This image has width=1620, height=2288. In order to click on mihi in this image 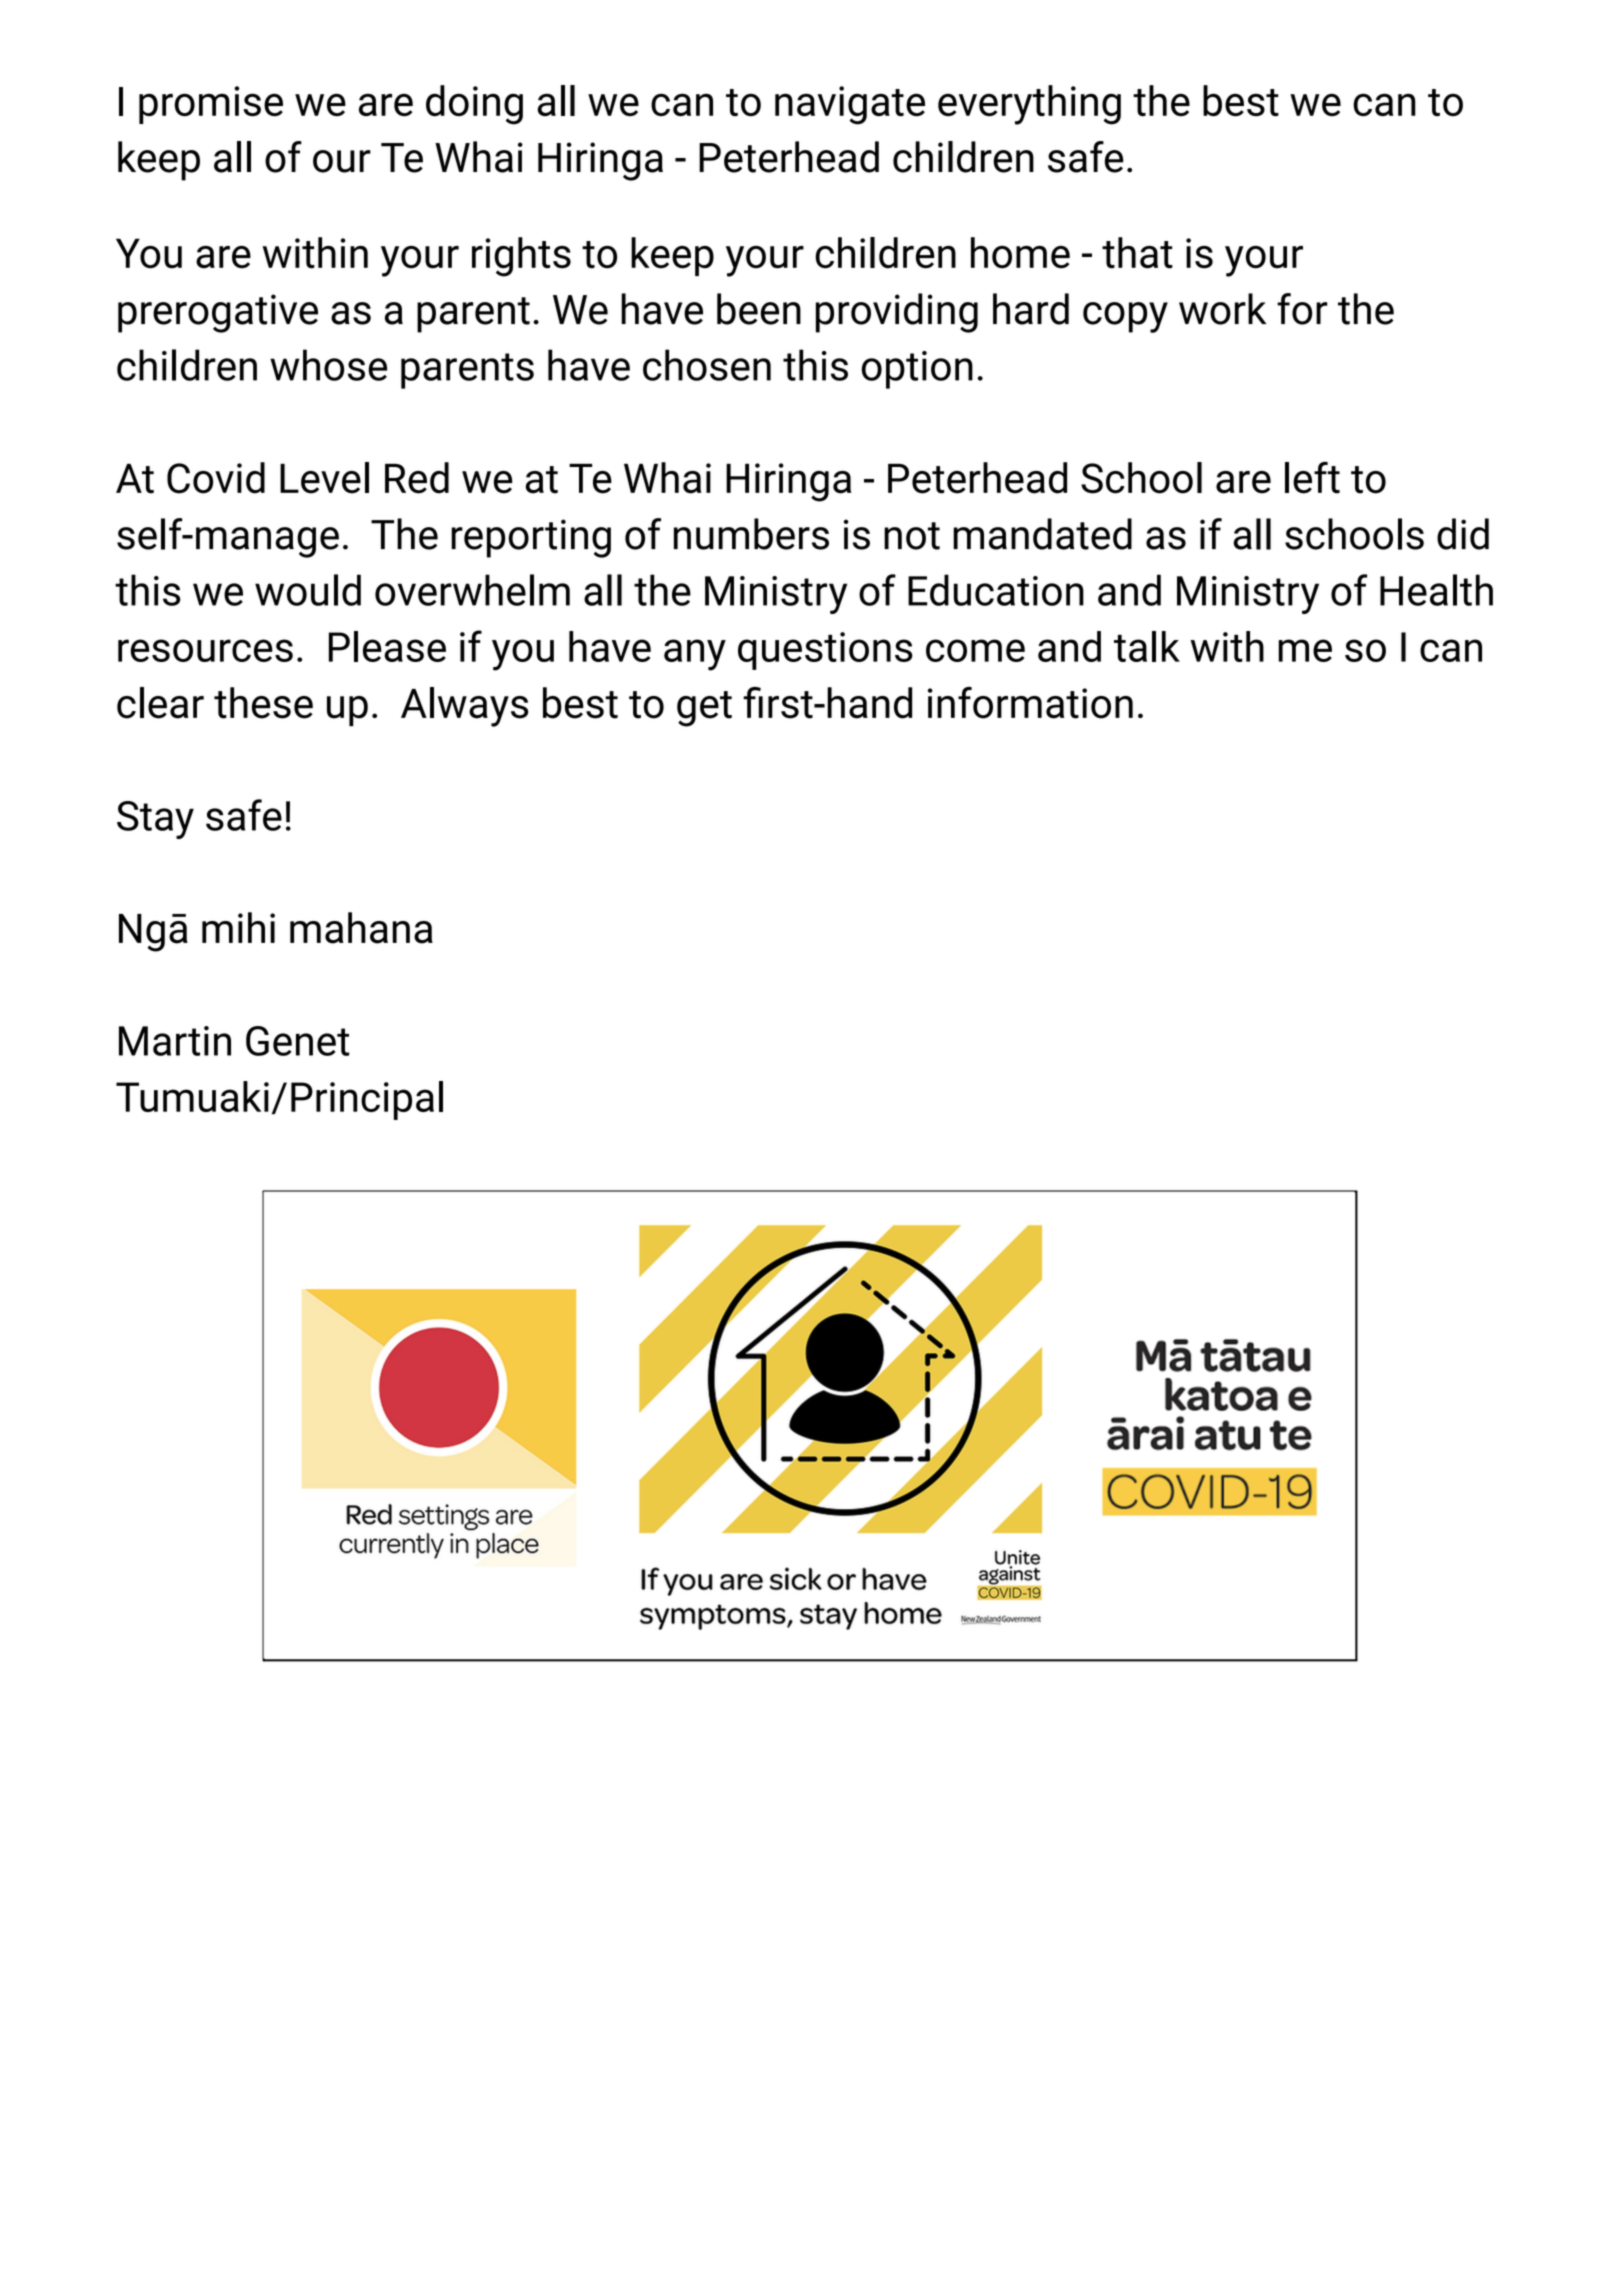, I will do `click(238, 927)`.
